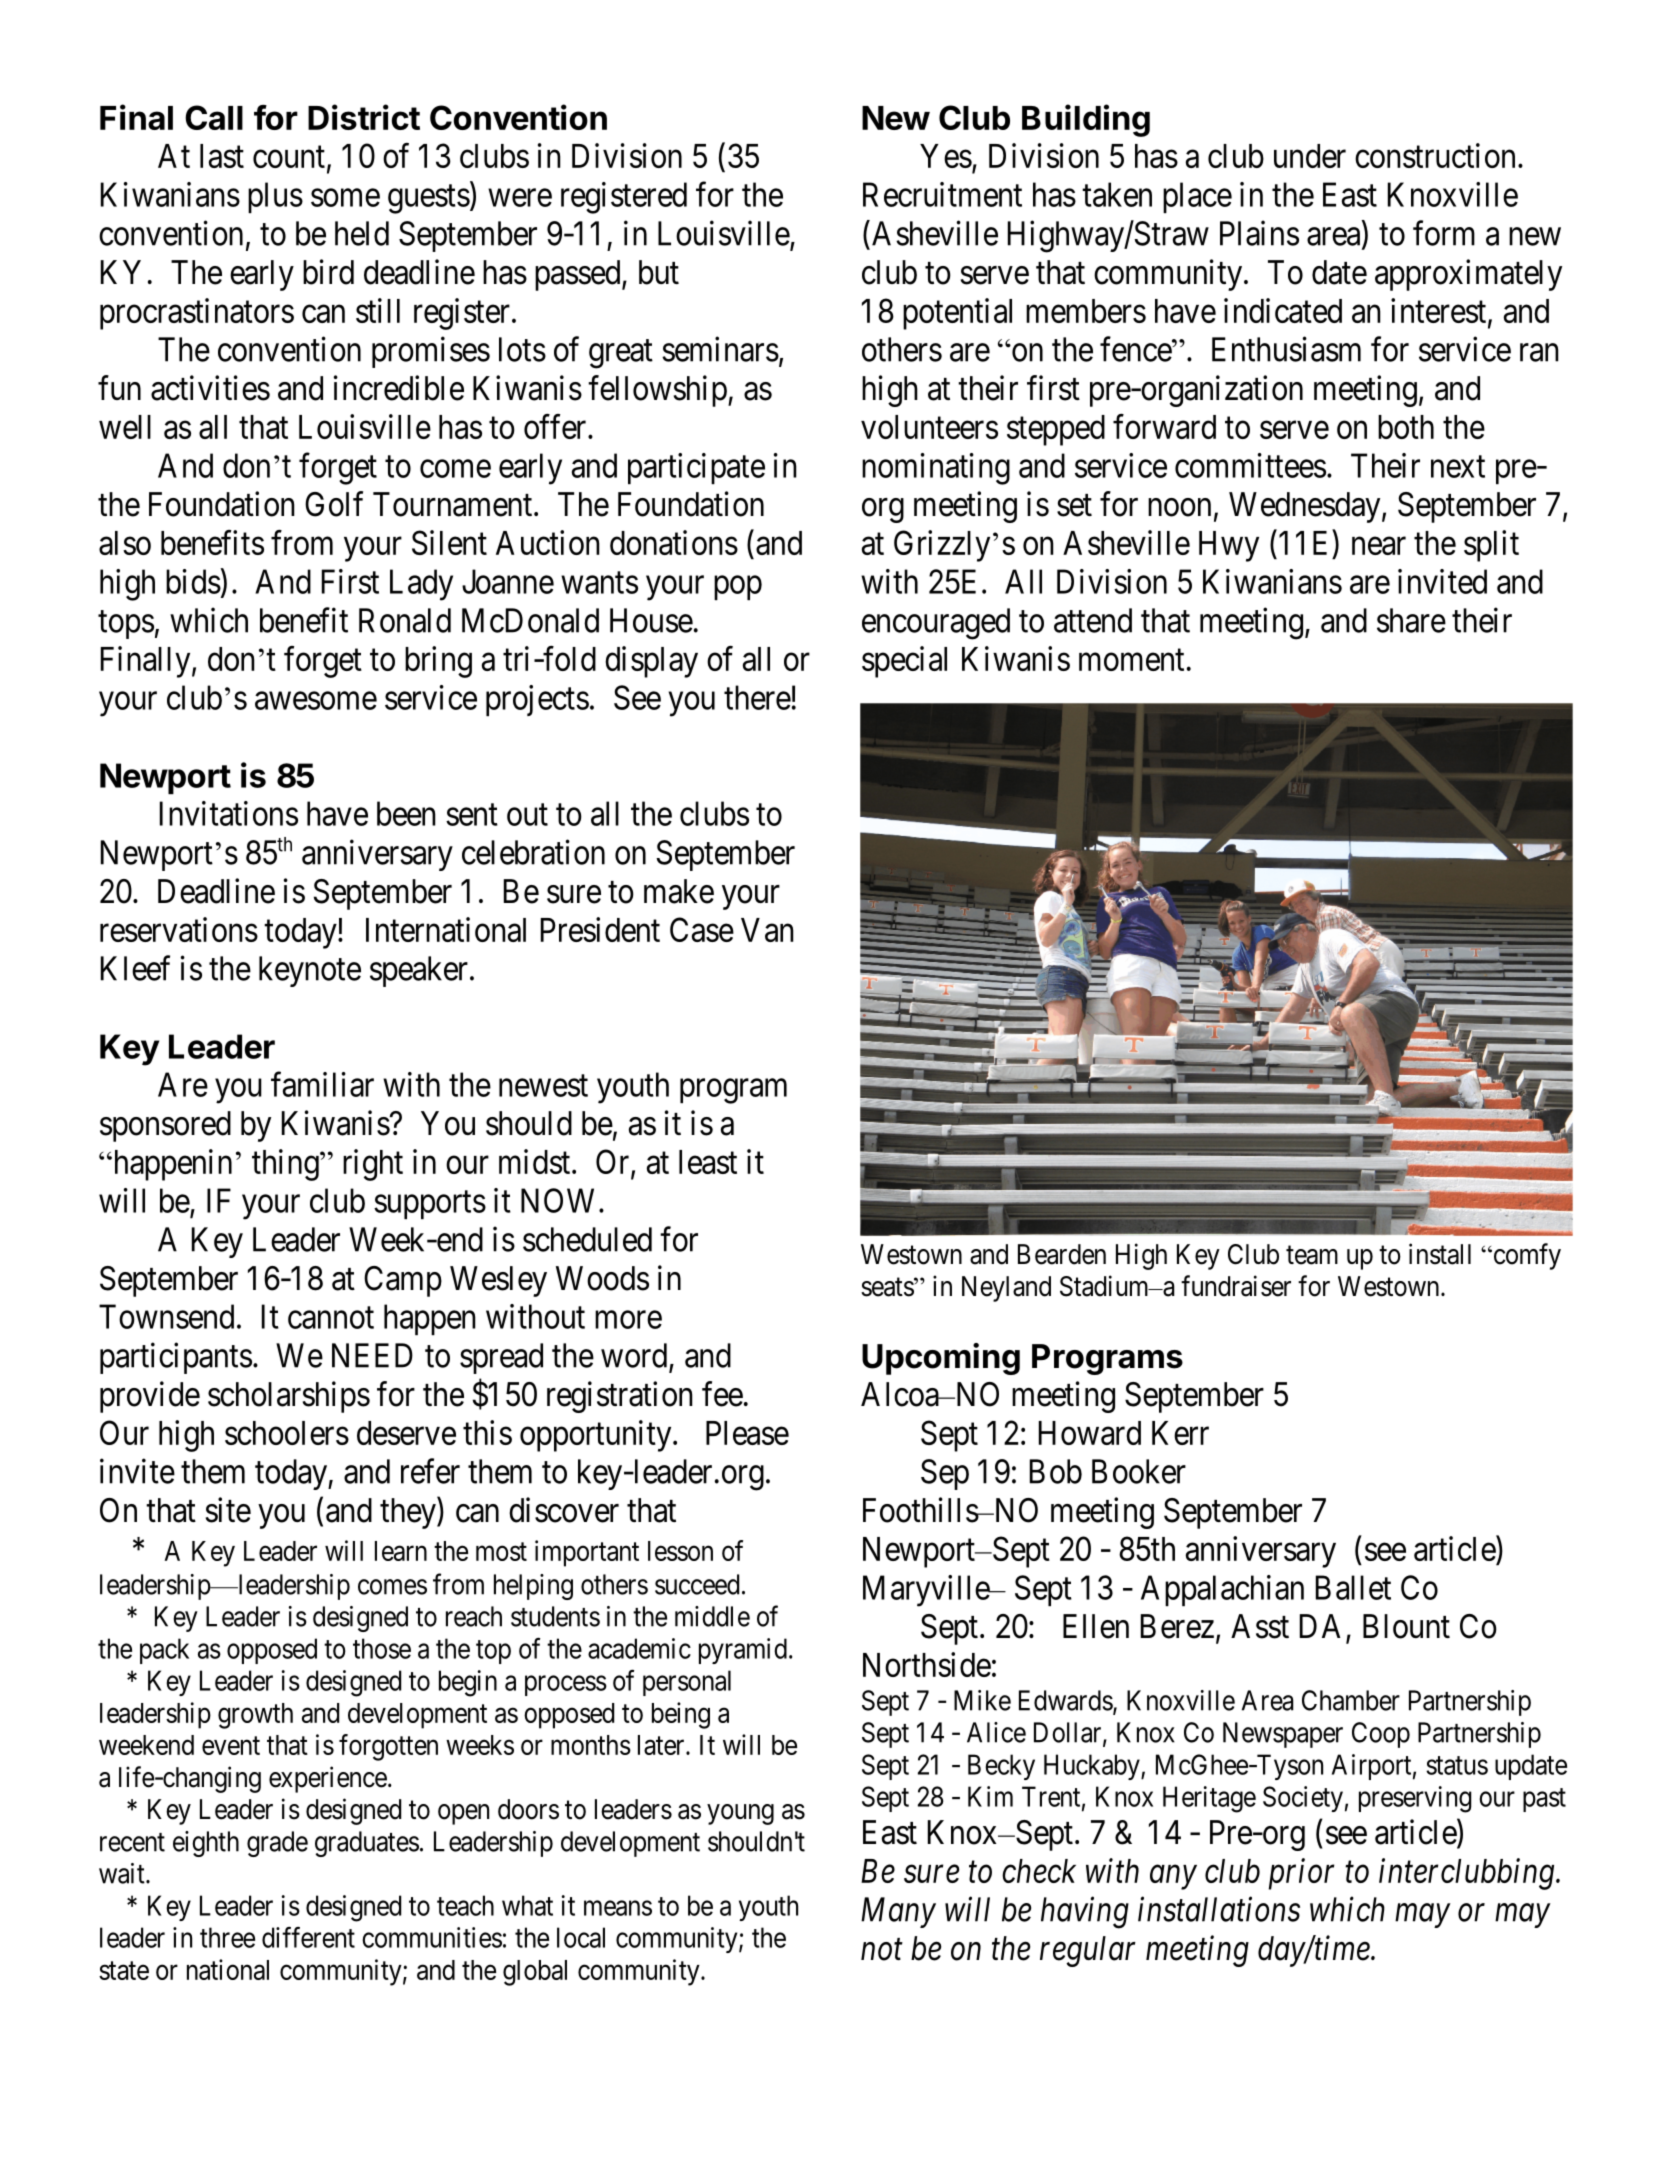  Describe the element at coordinates (942, 194) in the screenshot. I see `Recruitment` at that location.
